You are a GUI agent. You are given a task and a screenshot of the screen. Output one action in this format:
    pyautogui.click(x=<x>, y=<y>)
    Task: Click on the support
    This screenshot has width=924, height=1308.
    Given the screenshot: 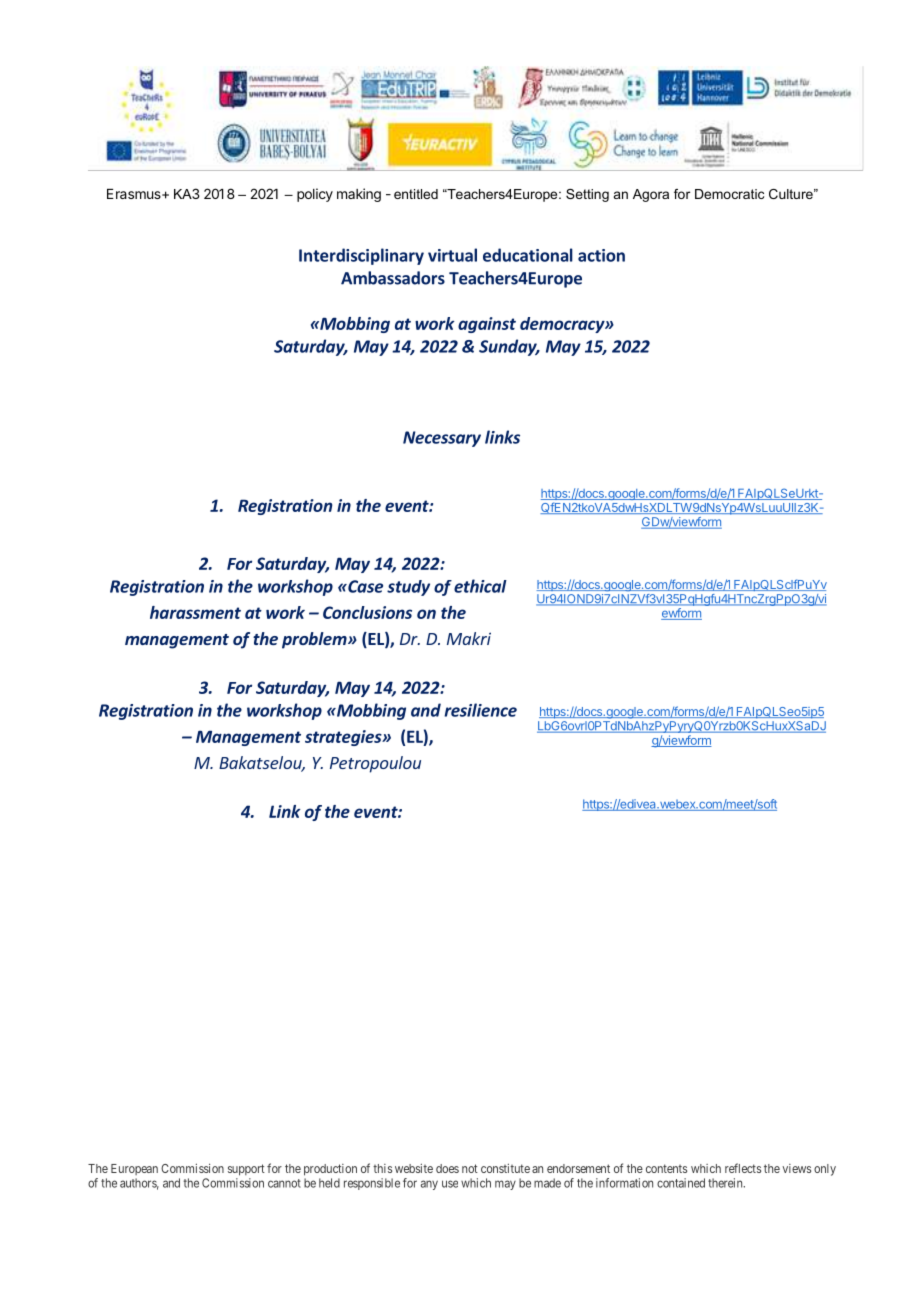 What is the action you would take?
    pyautogui.click(x=246, y=1170)
